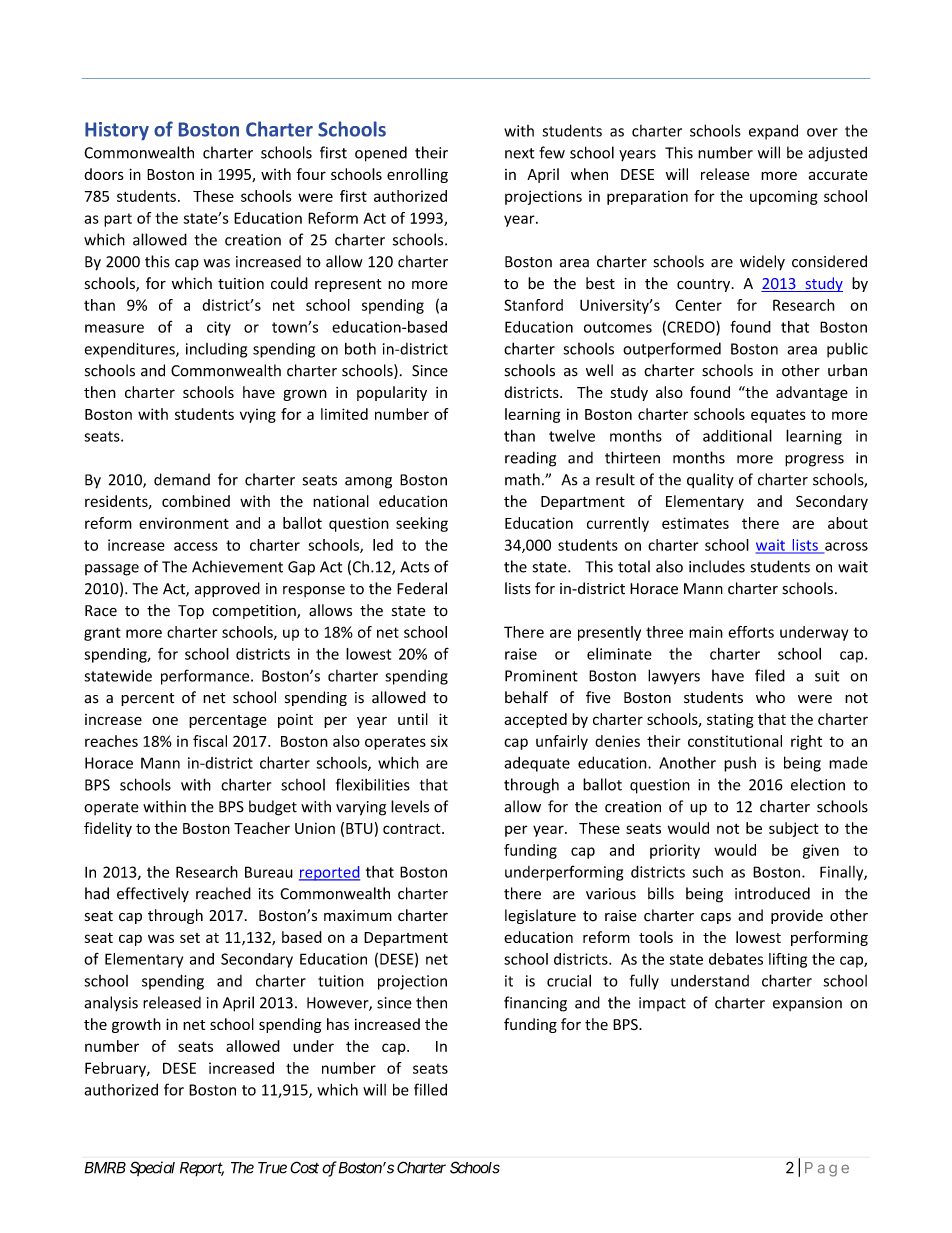 The height and width of the page is (1233, 952). What do you see at coordinates (152, 1168) in the page?
I see `Special` at bounding box center [152, 1168].
